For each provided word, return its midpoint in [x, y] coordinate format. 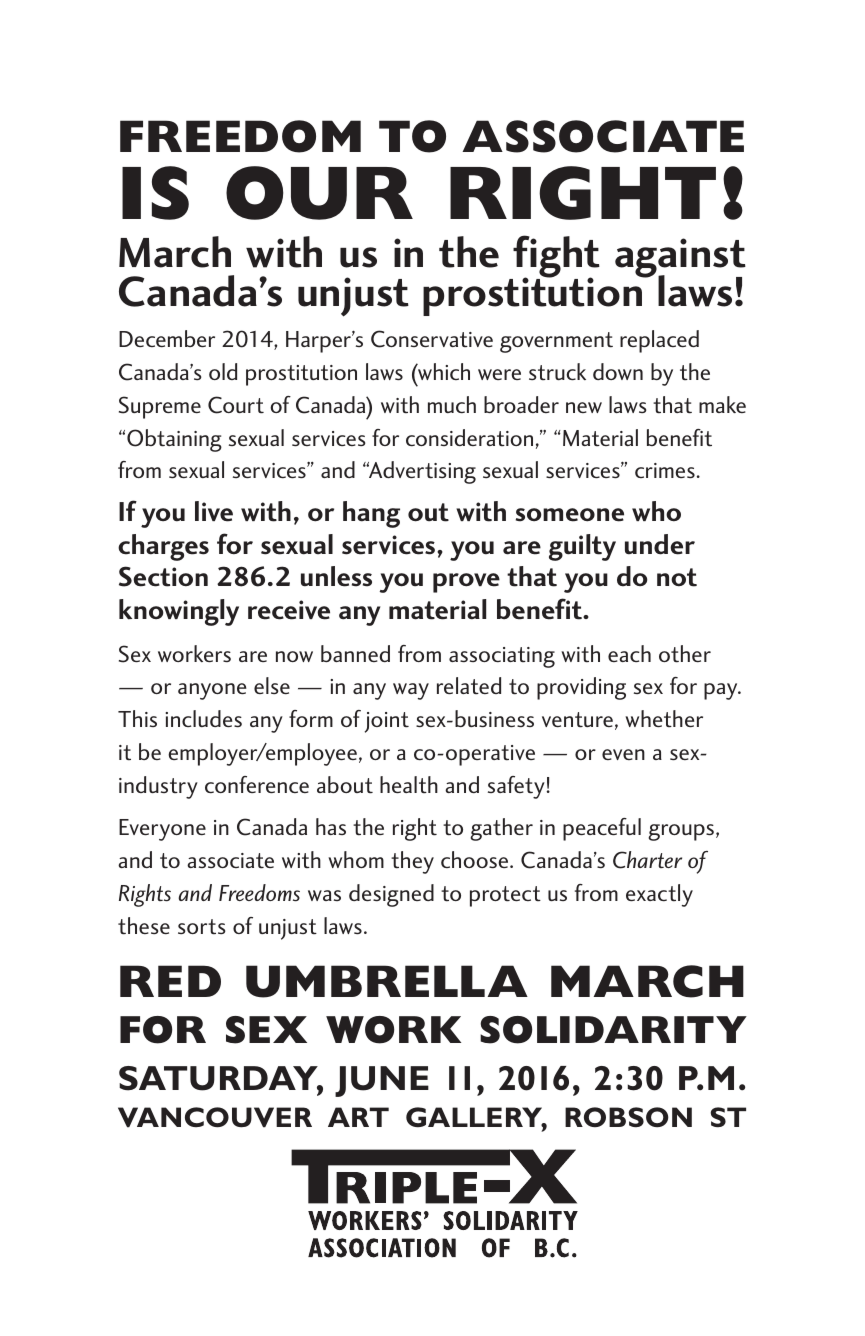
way [411, 691]
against [680, 259]
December [167, 338]
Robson [628, 1117]
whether [664, 718]
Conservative [432, 339]
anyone [212, 691]
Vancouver [215, 1117]
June [382, 1081]
